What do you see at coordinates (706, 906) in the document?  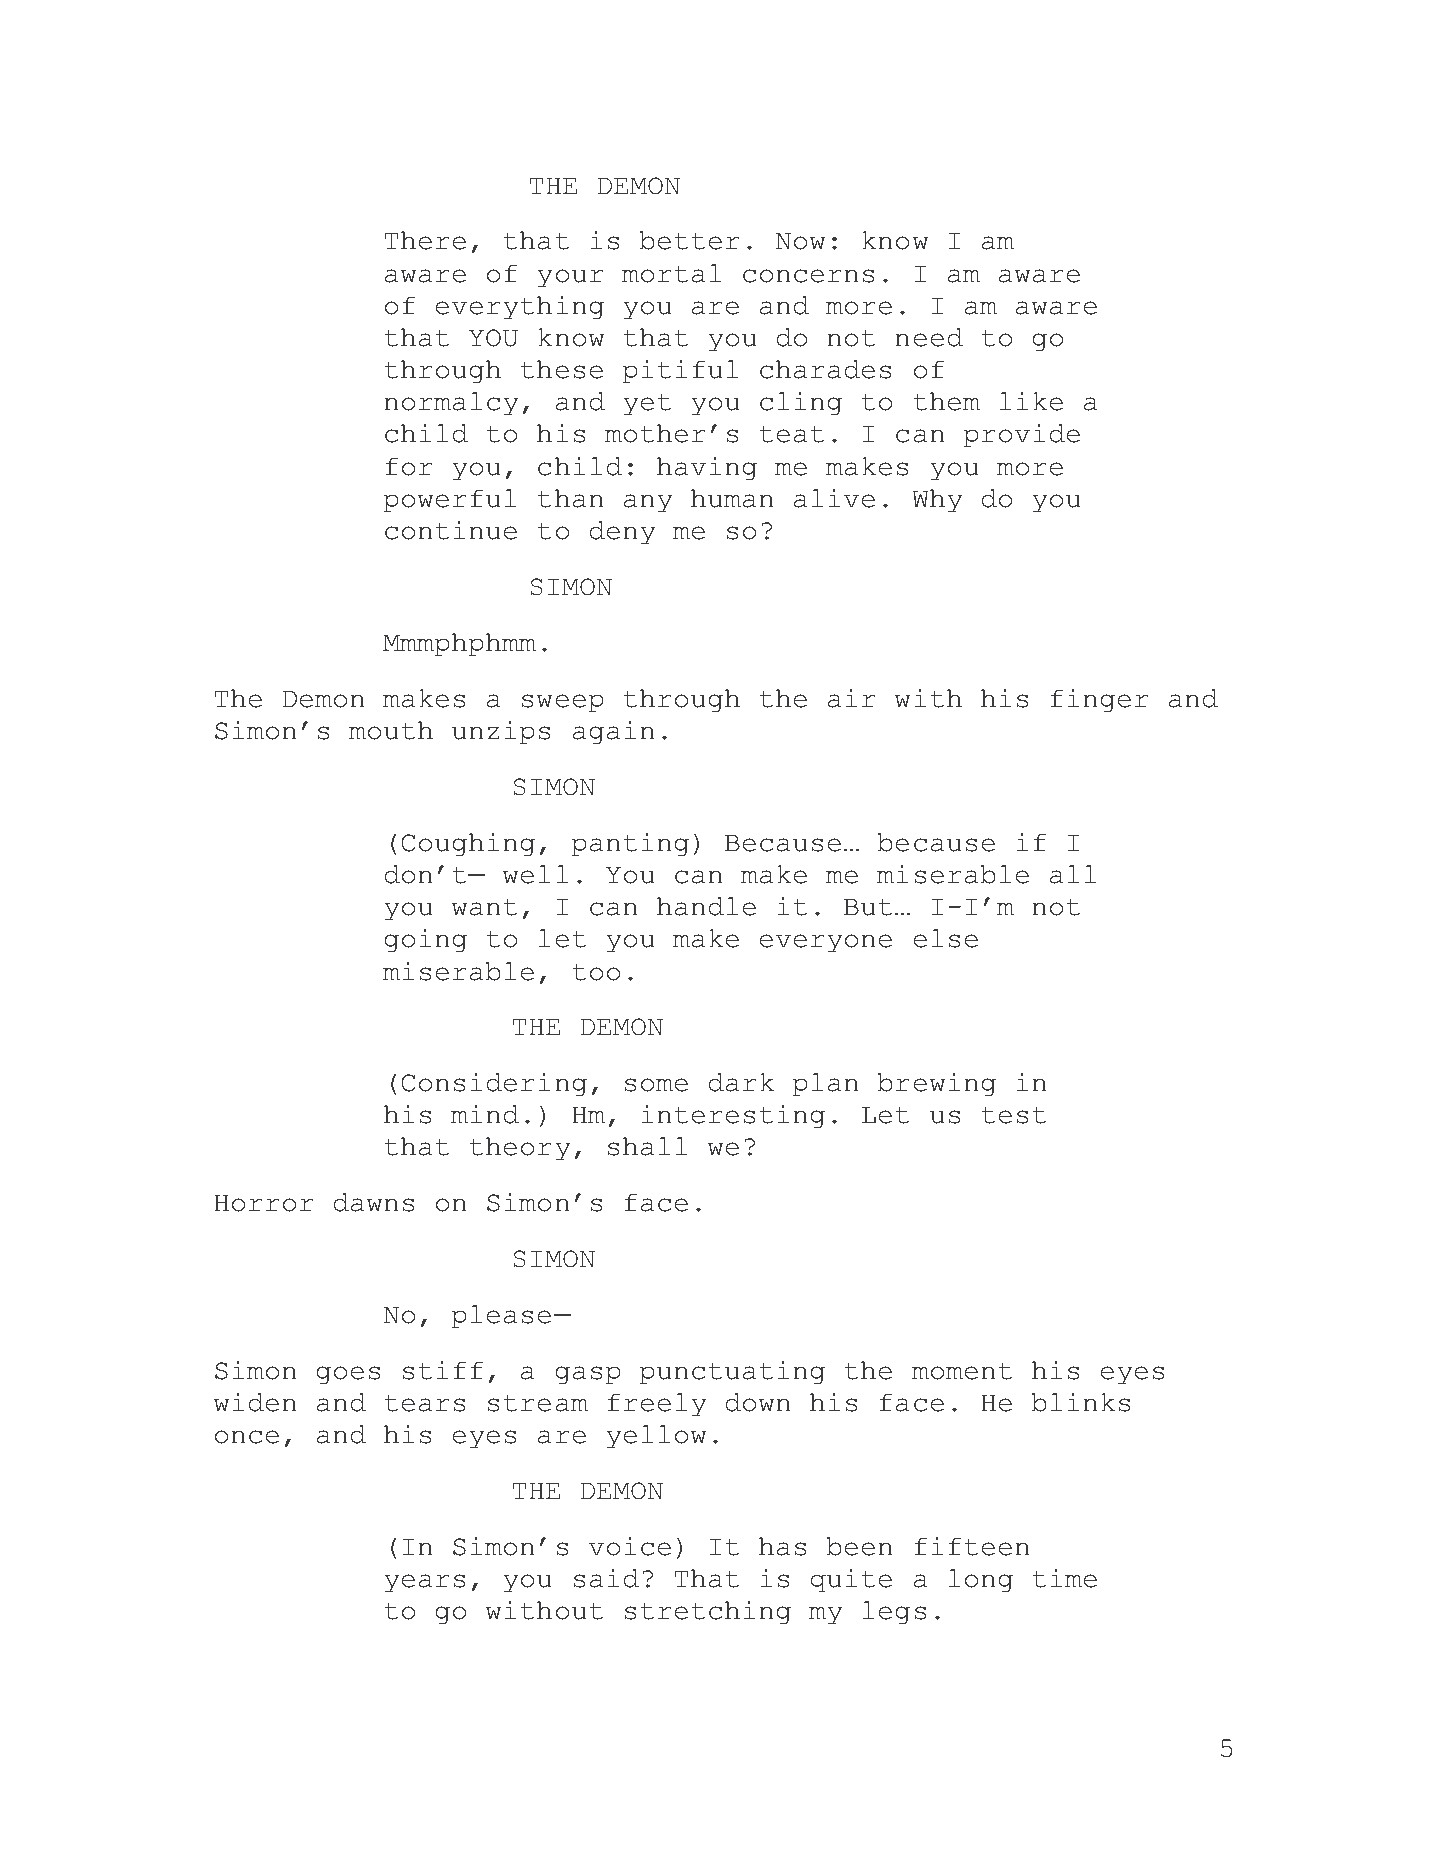 I see `handle` at bounding box center [706, 906].
